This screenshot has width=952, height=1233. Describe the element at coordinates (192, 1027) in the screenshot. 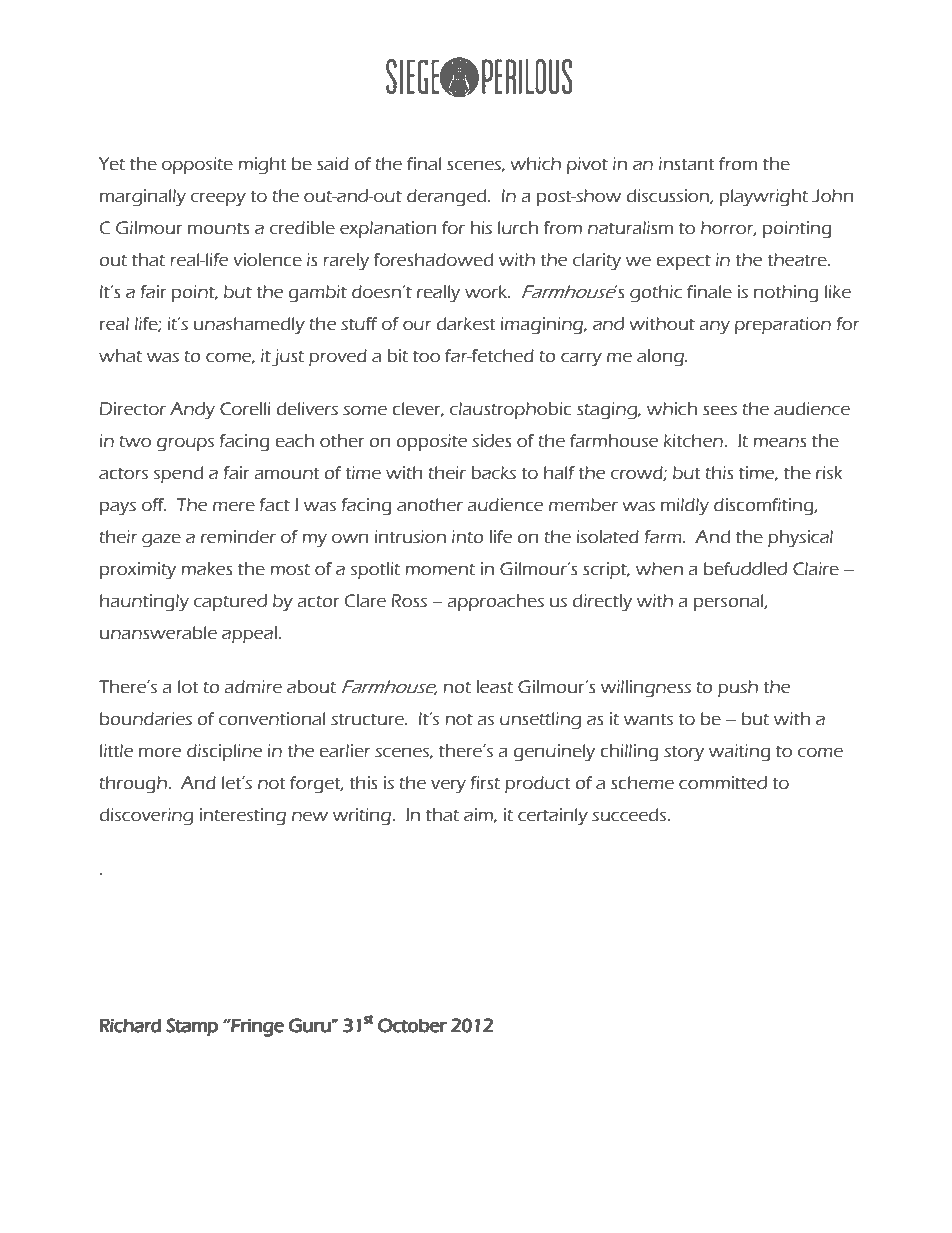

I see `Stamp` at that location.
